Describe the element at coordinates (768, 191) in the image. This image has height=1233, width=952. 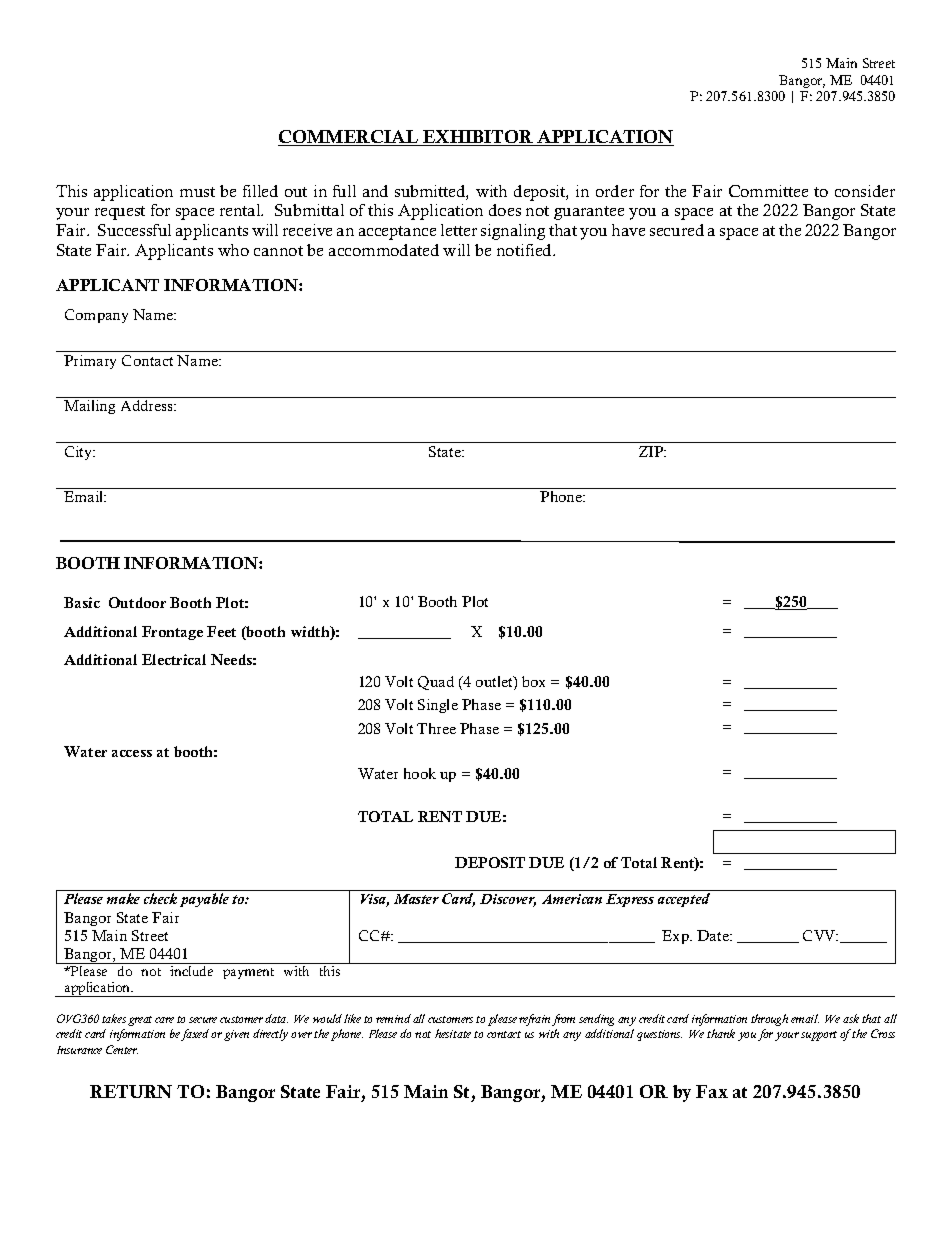
I see `Committee` at that location.
